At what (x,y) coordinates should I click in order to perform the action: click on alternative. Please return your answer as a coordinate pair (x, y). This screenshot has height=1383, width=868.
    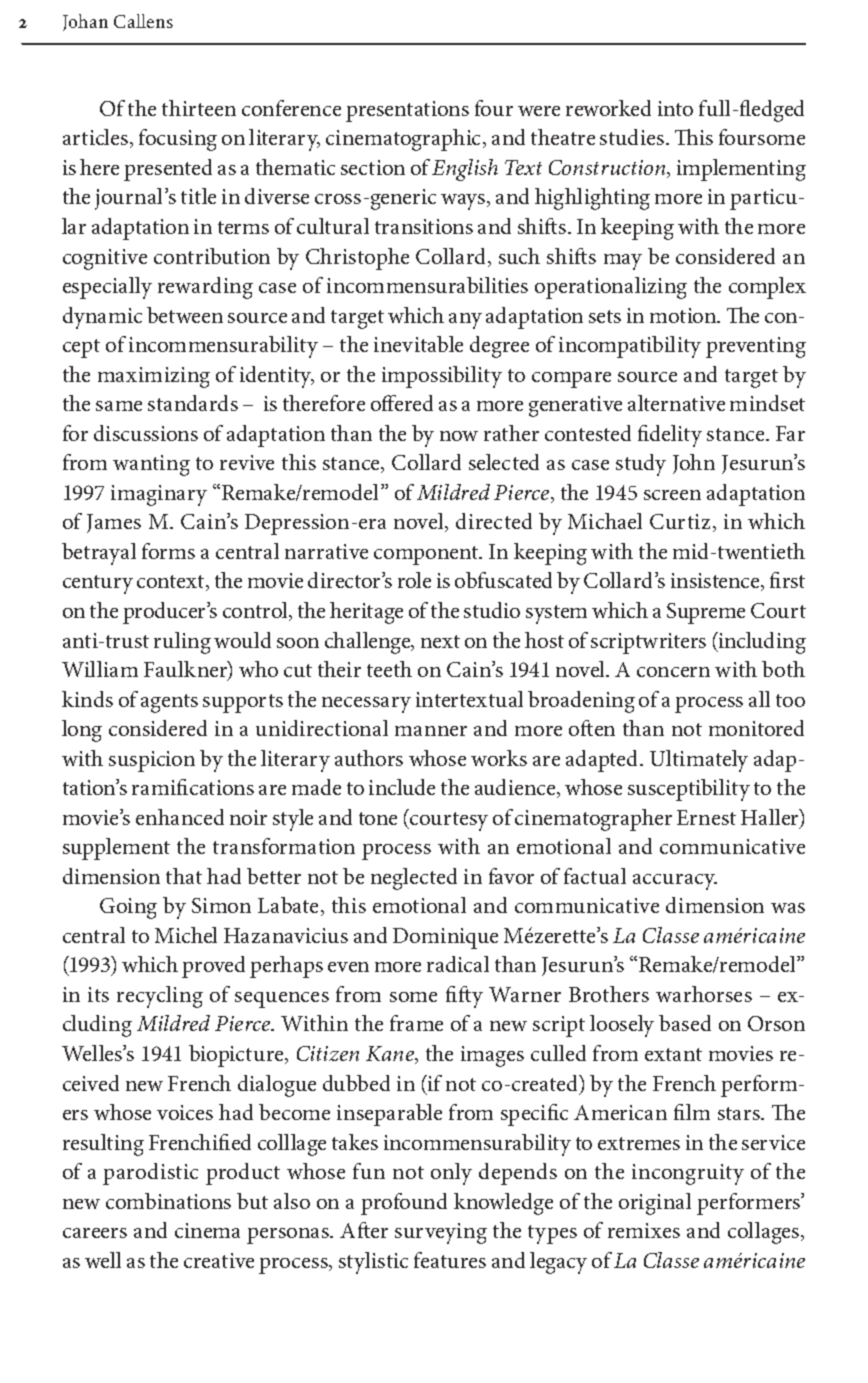
    Looking at the image, I should click on (676, 403).
